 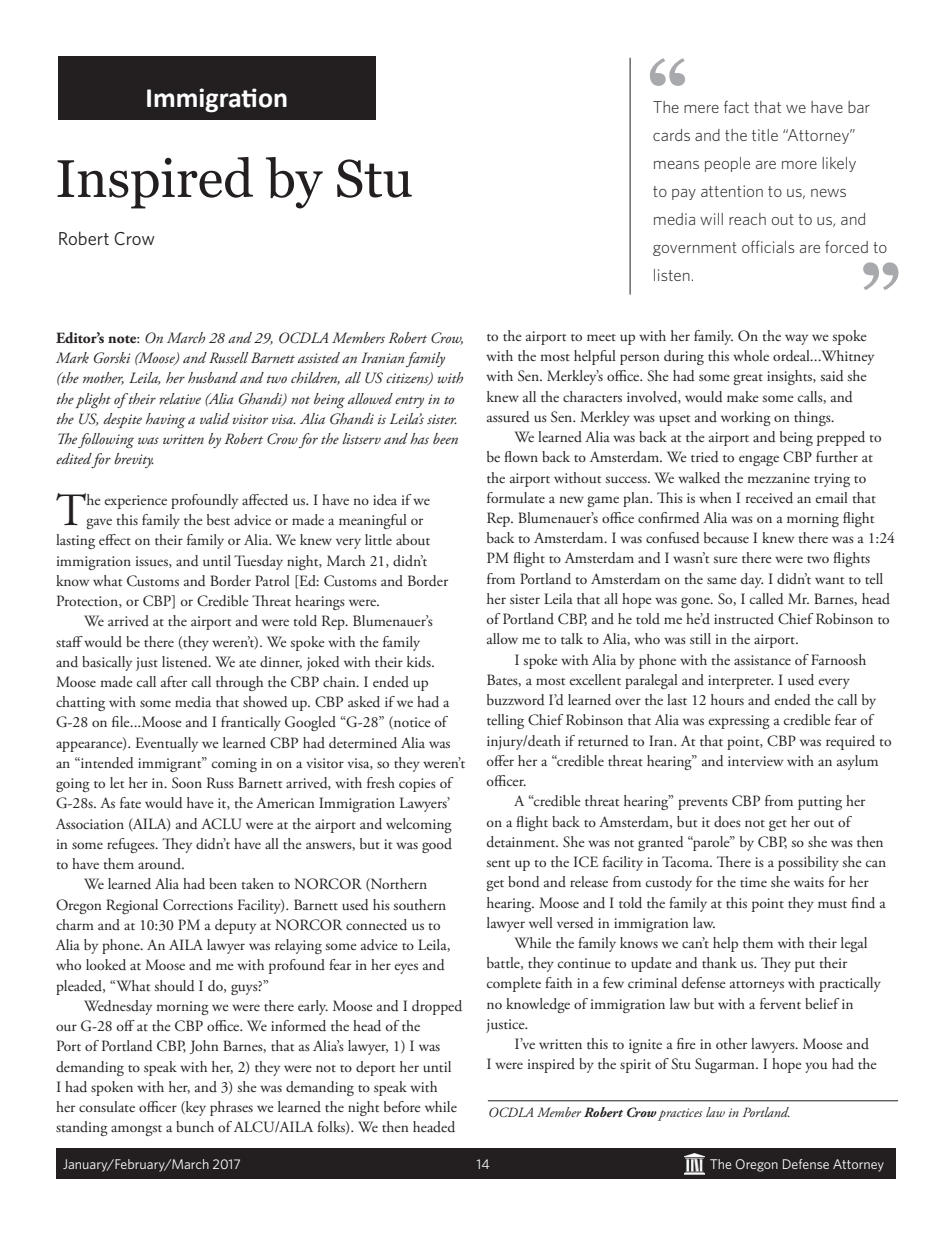 What do you see at coordinates (748, 379) in the image?
I see `great` at bounding box center [748, 379].
